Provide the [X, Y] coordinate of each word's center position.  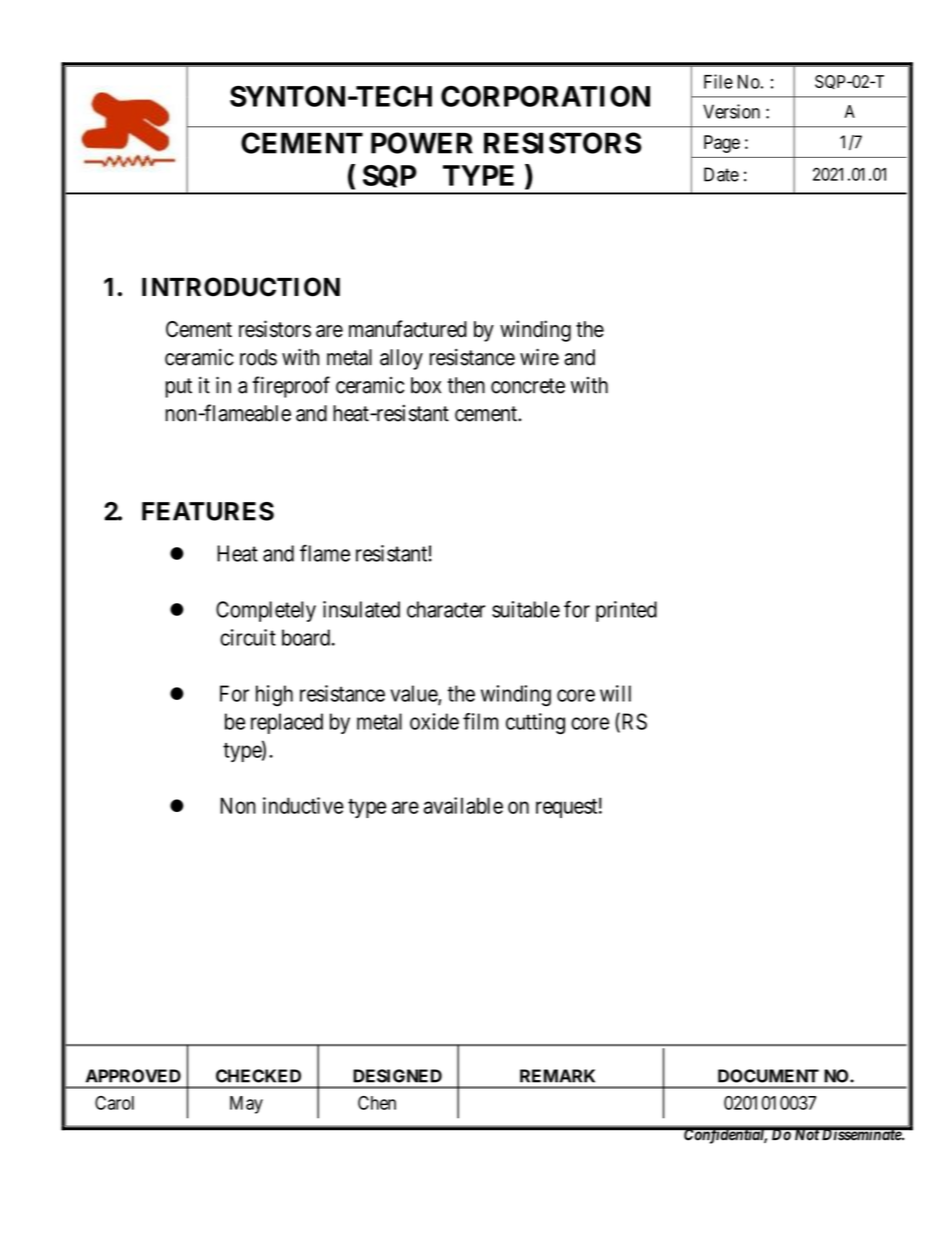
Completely [266, 611]
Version [731, 111]
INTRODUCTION [241, 287]
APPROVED [133, 1076]
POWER [422, 143]
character [446, 609]
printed [626, 611]
